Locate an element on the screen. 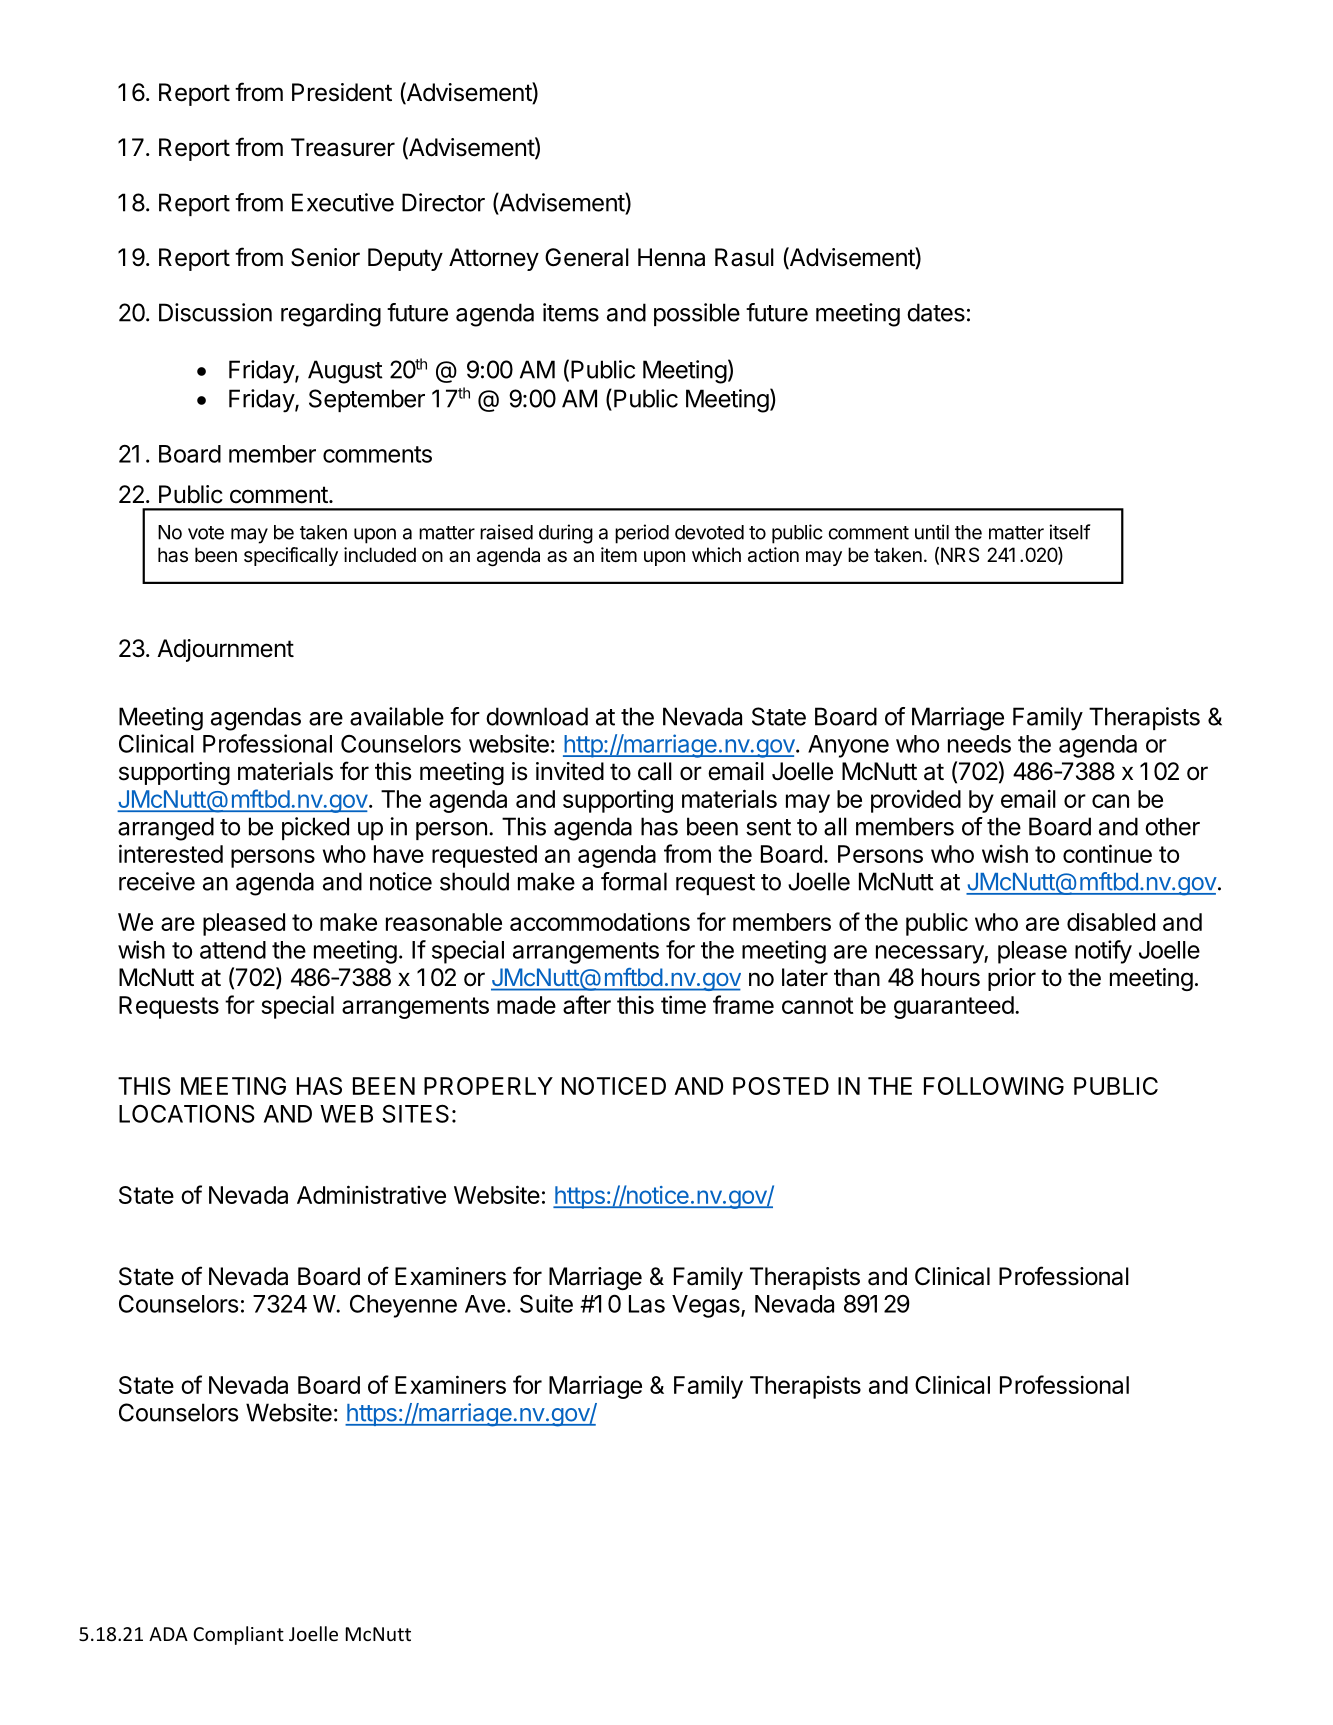  itself is located at coordinates (1069, 532).
